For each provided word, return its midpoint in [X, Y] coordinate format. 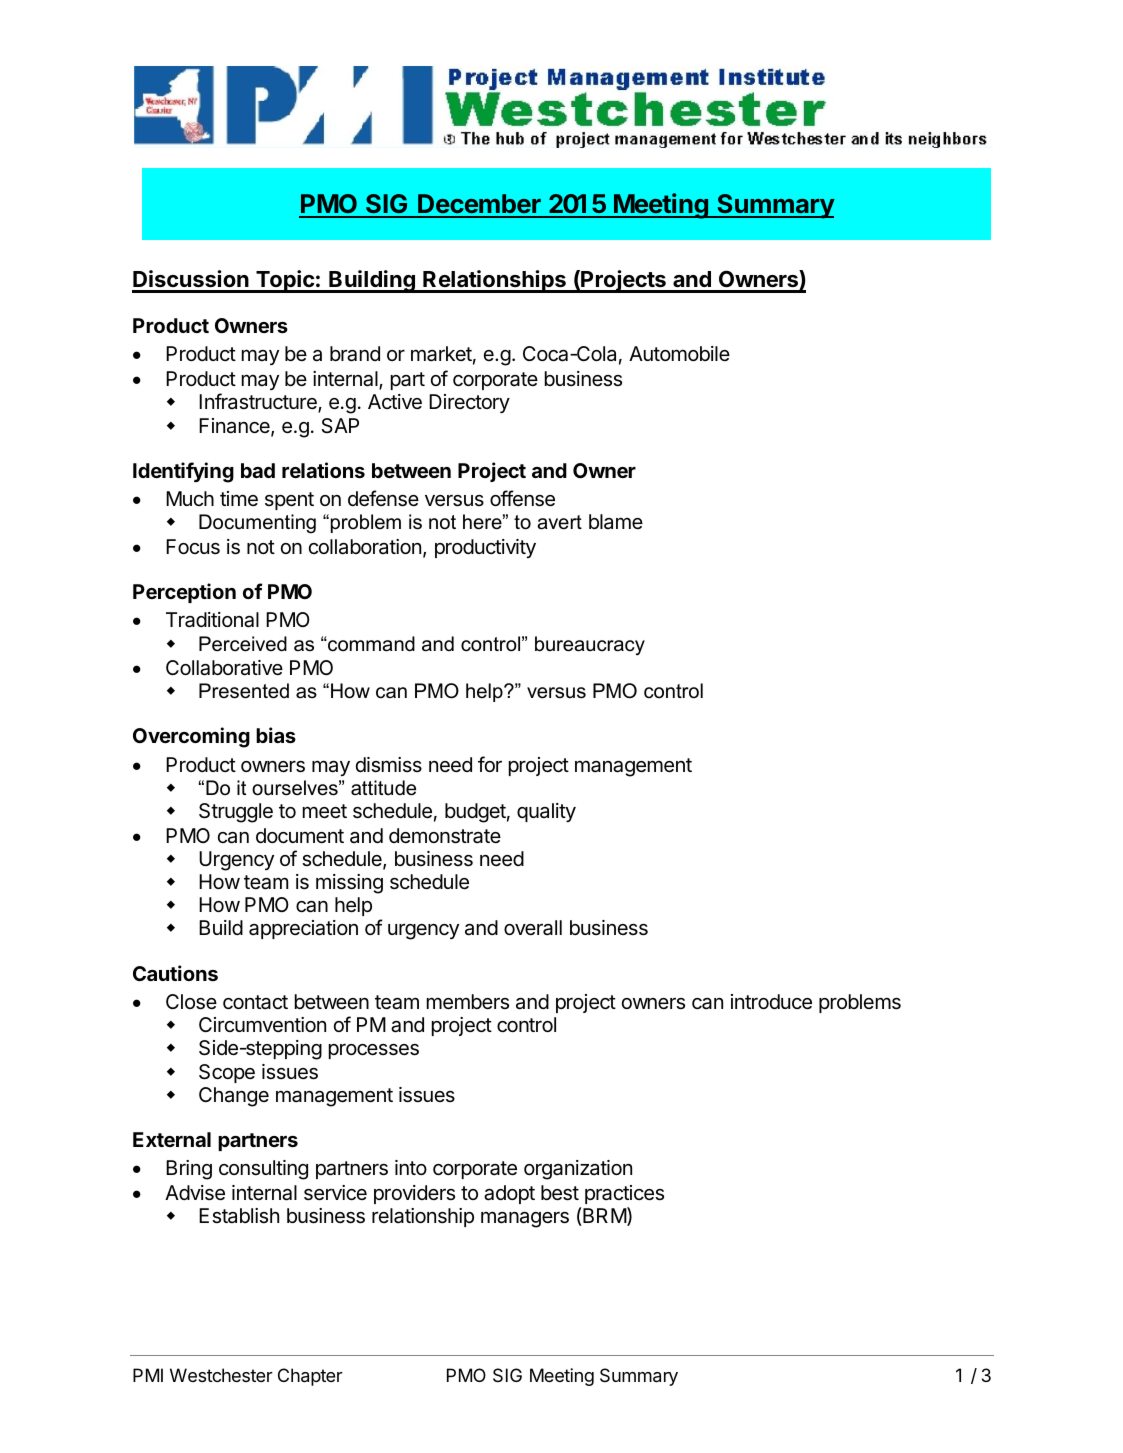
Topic [285, 281]
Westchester [221, 1375]
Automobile [679, 353]
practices [624, 1194]
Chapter [310, 1377]
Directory [469, 403]
